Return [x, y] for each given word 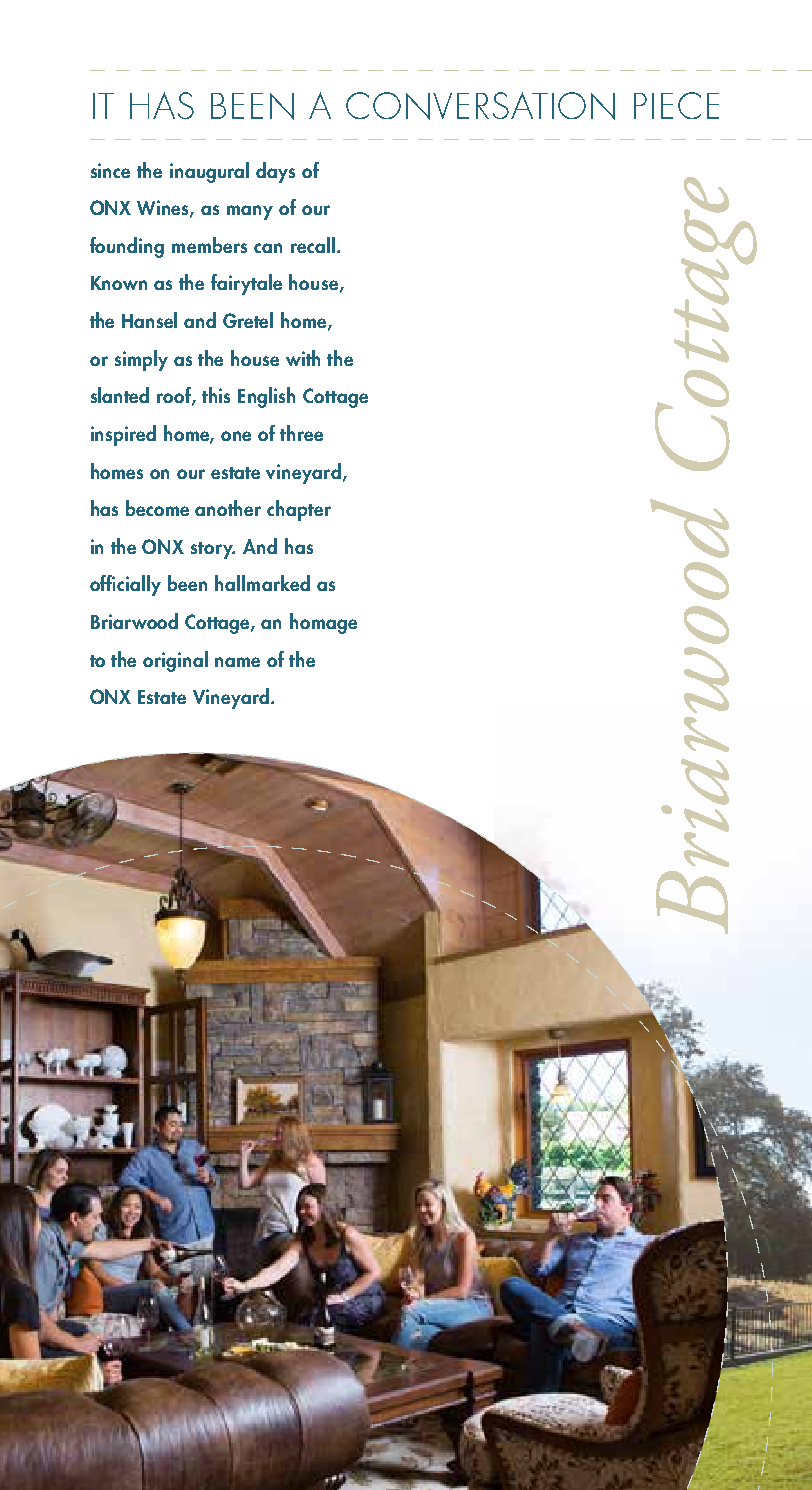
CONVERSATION [480, 106]
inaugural [209, 172]
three [301, 433]
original [175, 661]
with [303, 358]
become [157, 508]
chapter [299, 510]
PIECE [676, 105]
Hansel [149, 320]
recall [313, 245]
